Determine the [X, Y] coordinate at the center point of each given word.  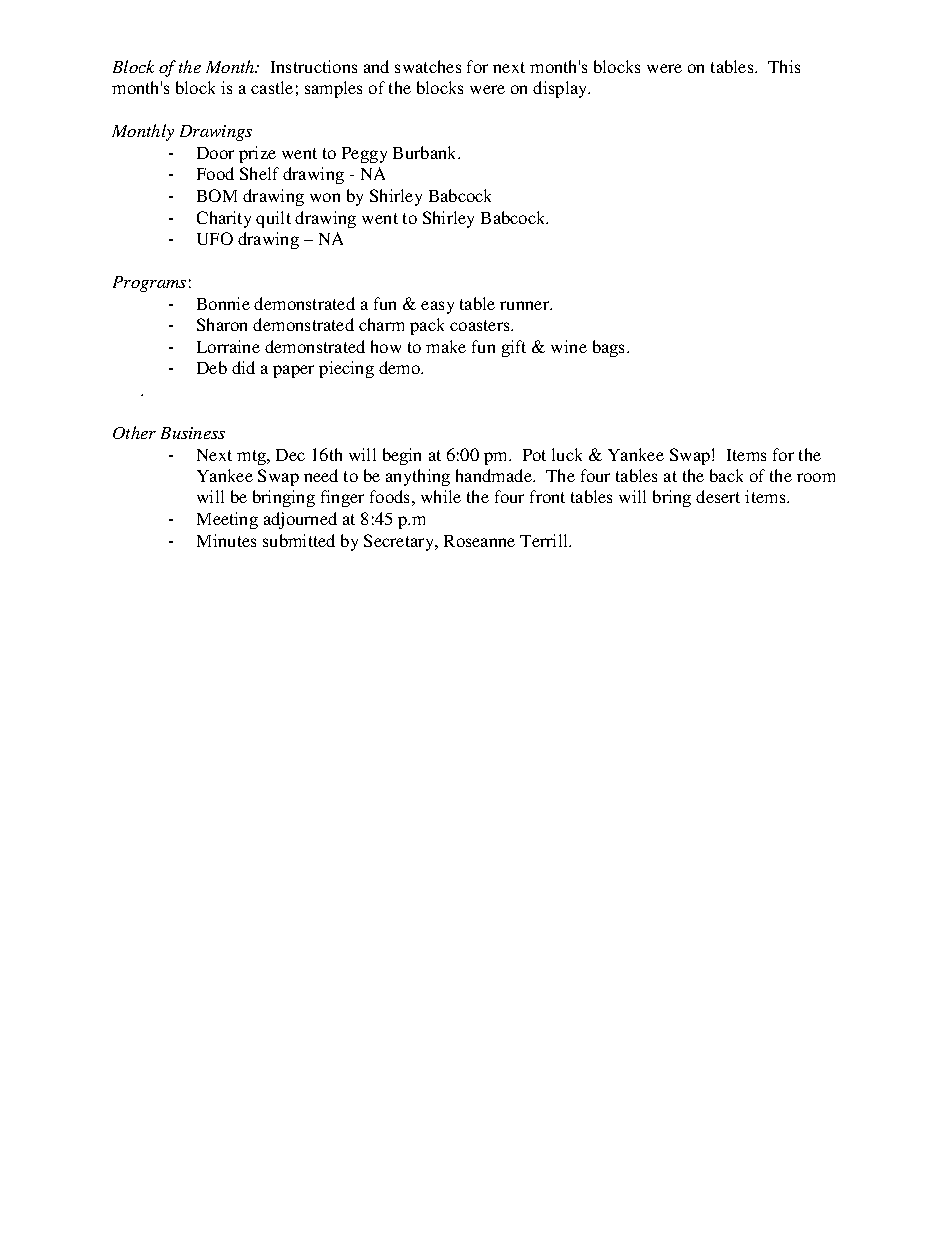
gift [514, 348]
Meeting [227, 520]
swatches [428, 66]
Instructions [314, 66]
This [784, 66]
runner [525, 305]
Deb [212, 367]
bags [608, 348]
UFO [215, 238]
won [325, 197]
